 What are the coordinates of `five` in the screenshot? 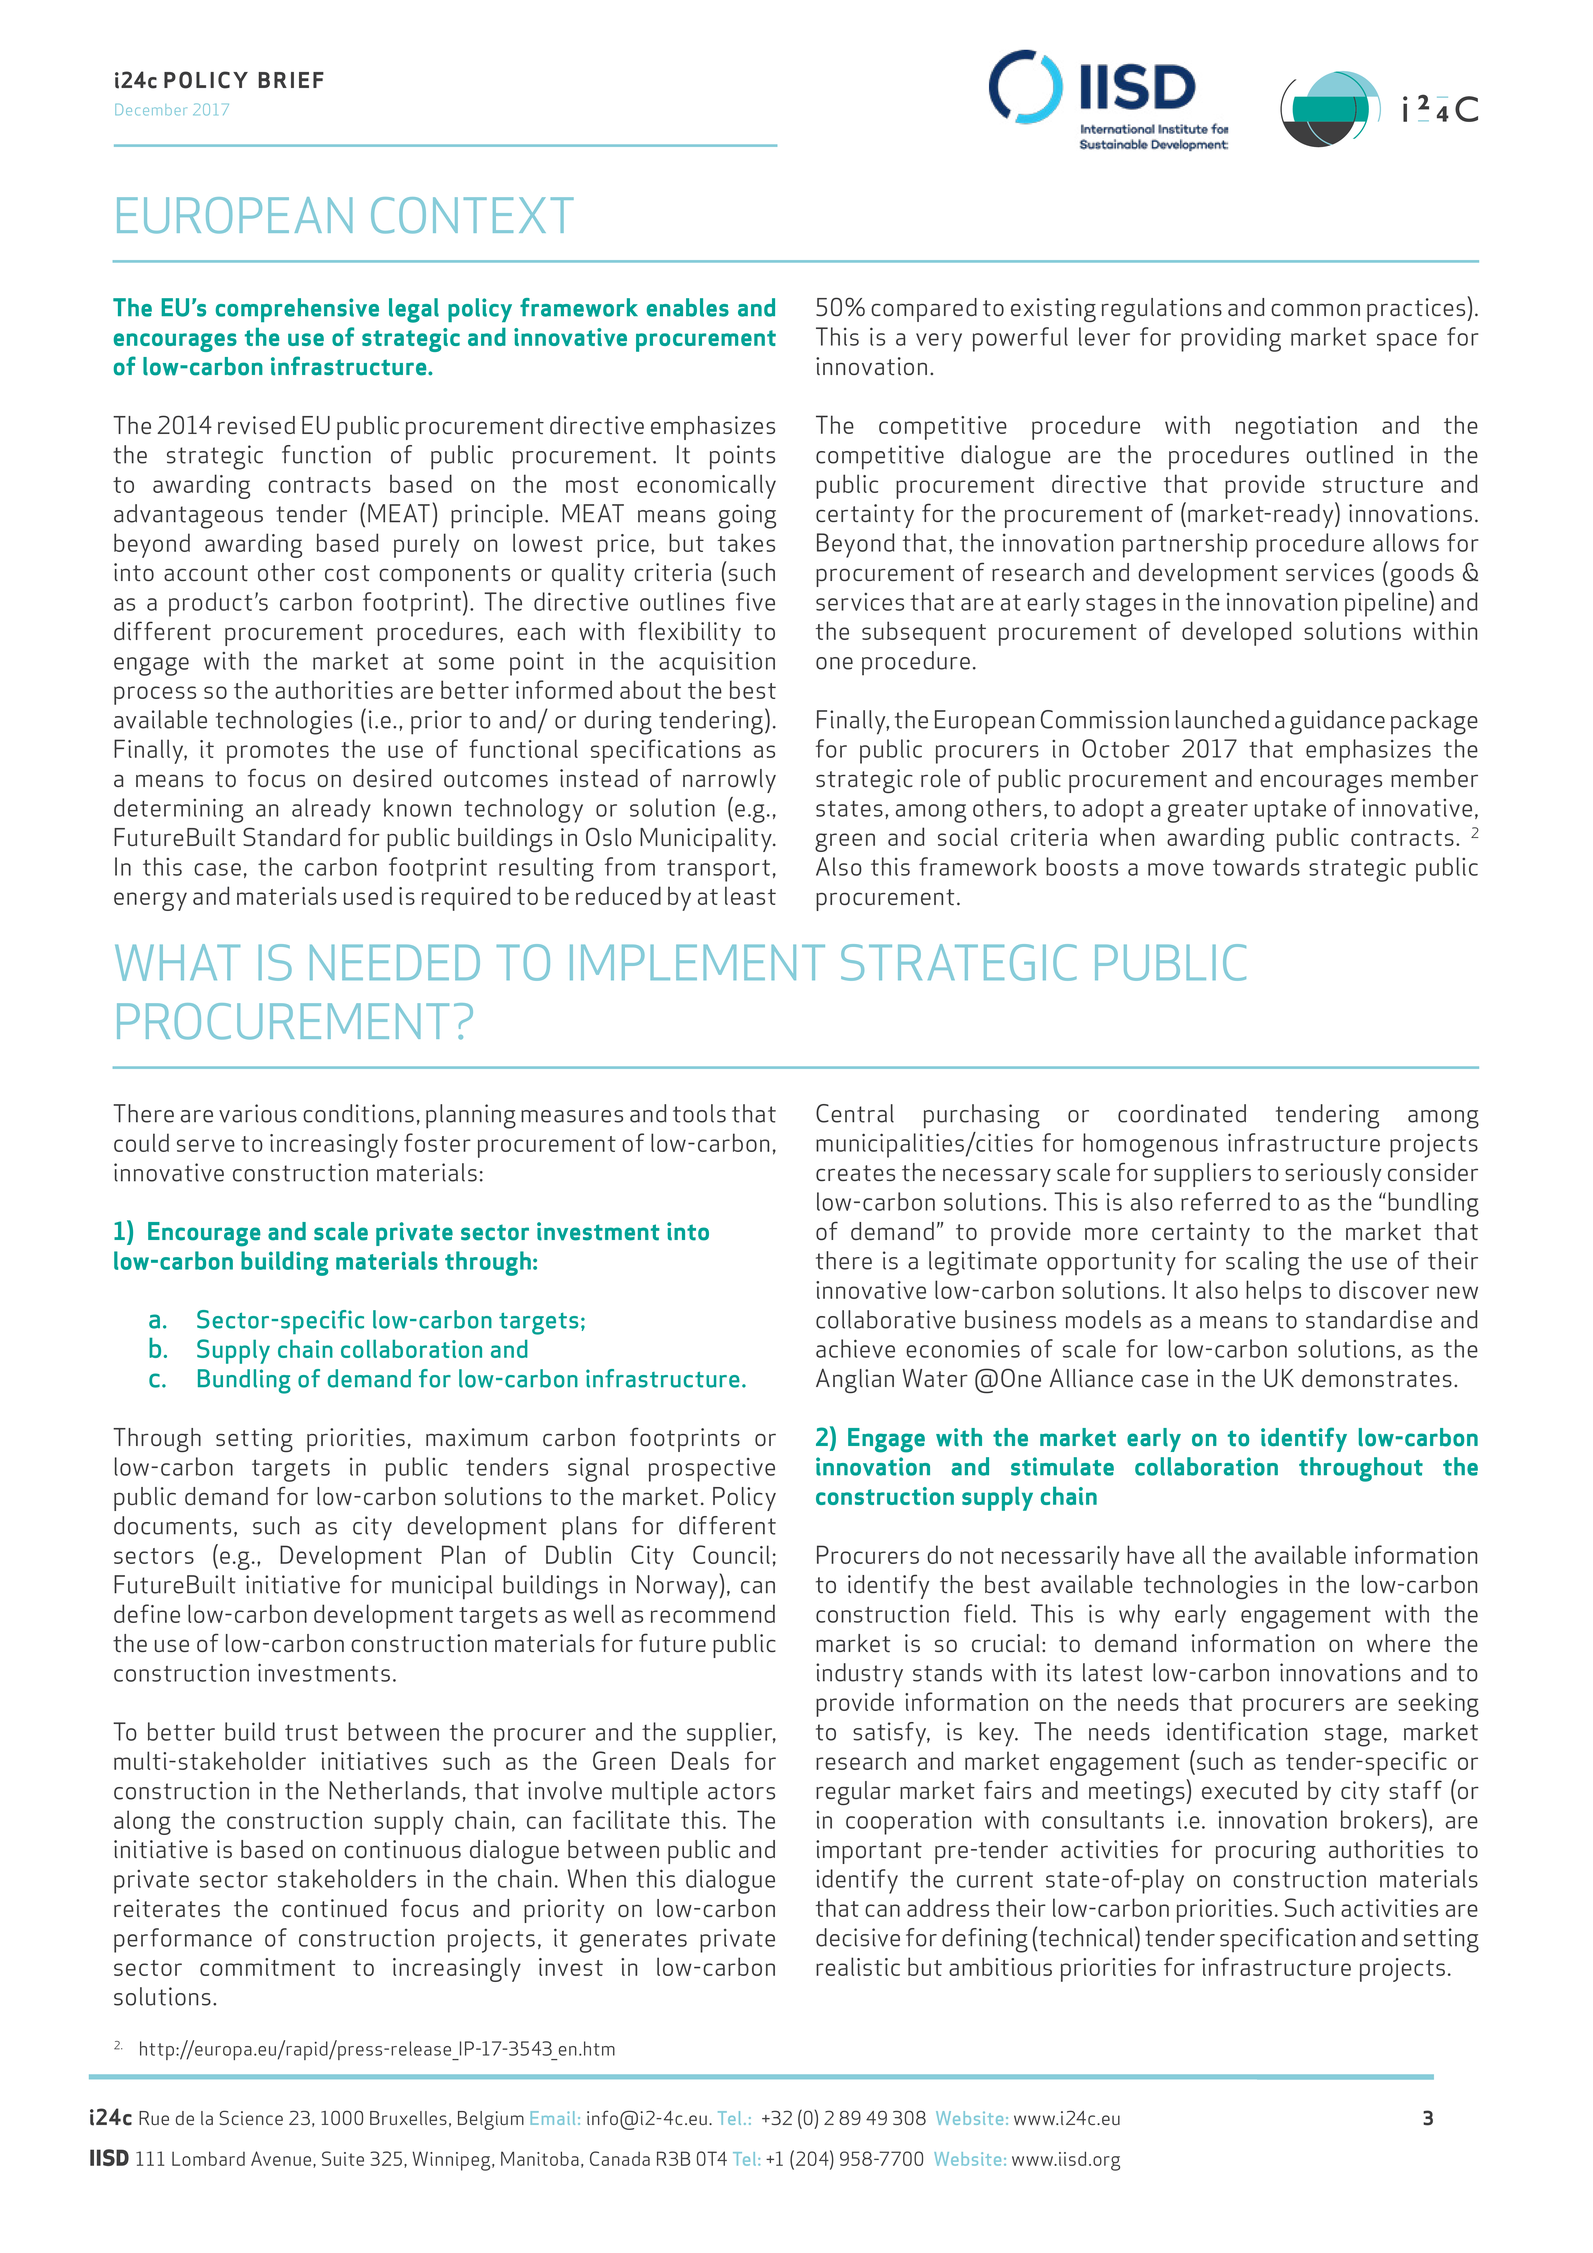 It's located at (755, 601).
